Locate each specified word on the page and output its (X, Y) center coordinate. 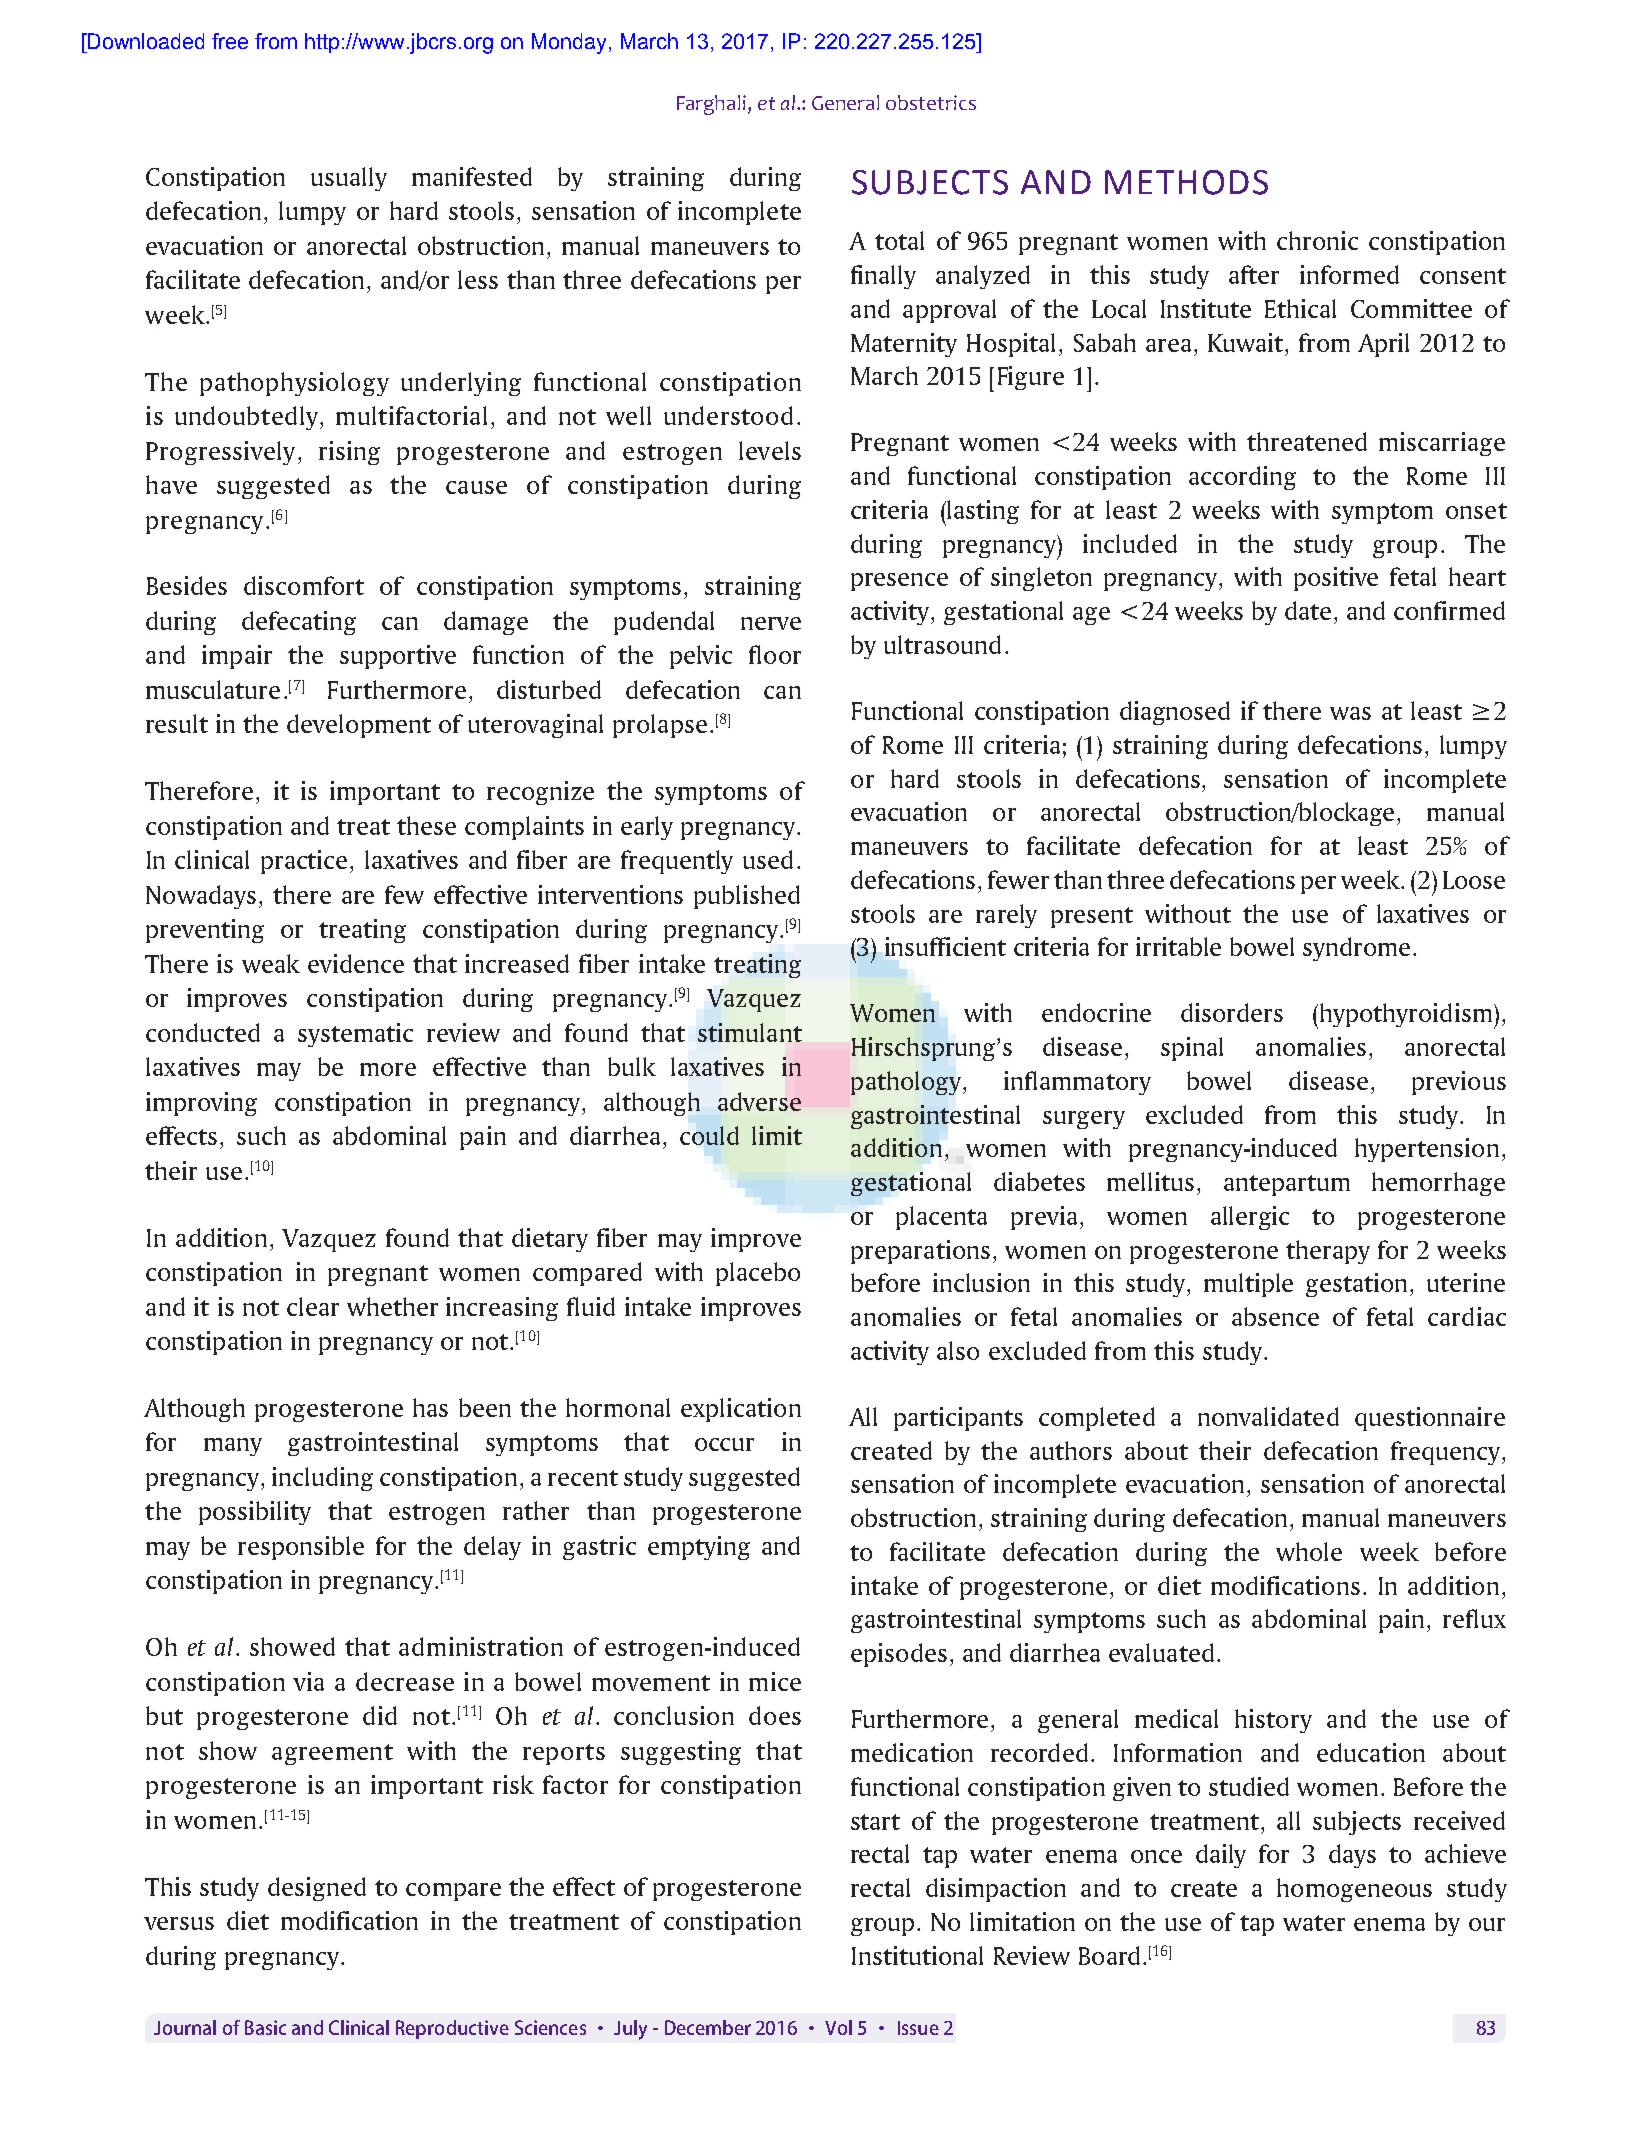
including (322, 1479)
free (230, 41)
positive (1336, 579)
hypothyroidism (1404, 1016)
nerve (771, 623)
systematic (355, 1035)
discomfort (304, 585)
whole (1309, 1551)
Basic (265, 2027)
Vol (838, 2027)
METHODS (1186, 182)
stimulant (750, 1032)
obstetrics (931, 102)
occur (724, 1444)
